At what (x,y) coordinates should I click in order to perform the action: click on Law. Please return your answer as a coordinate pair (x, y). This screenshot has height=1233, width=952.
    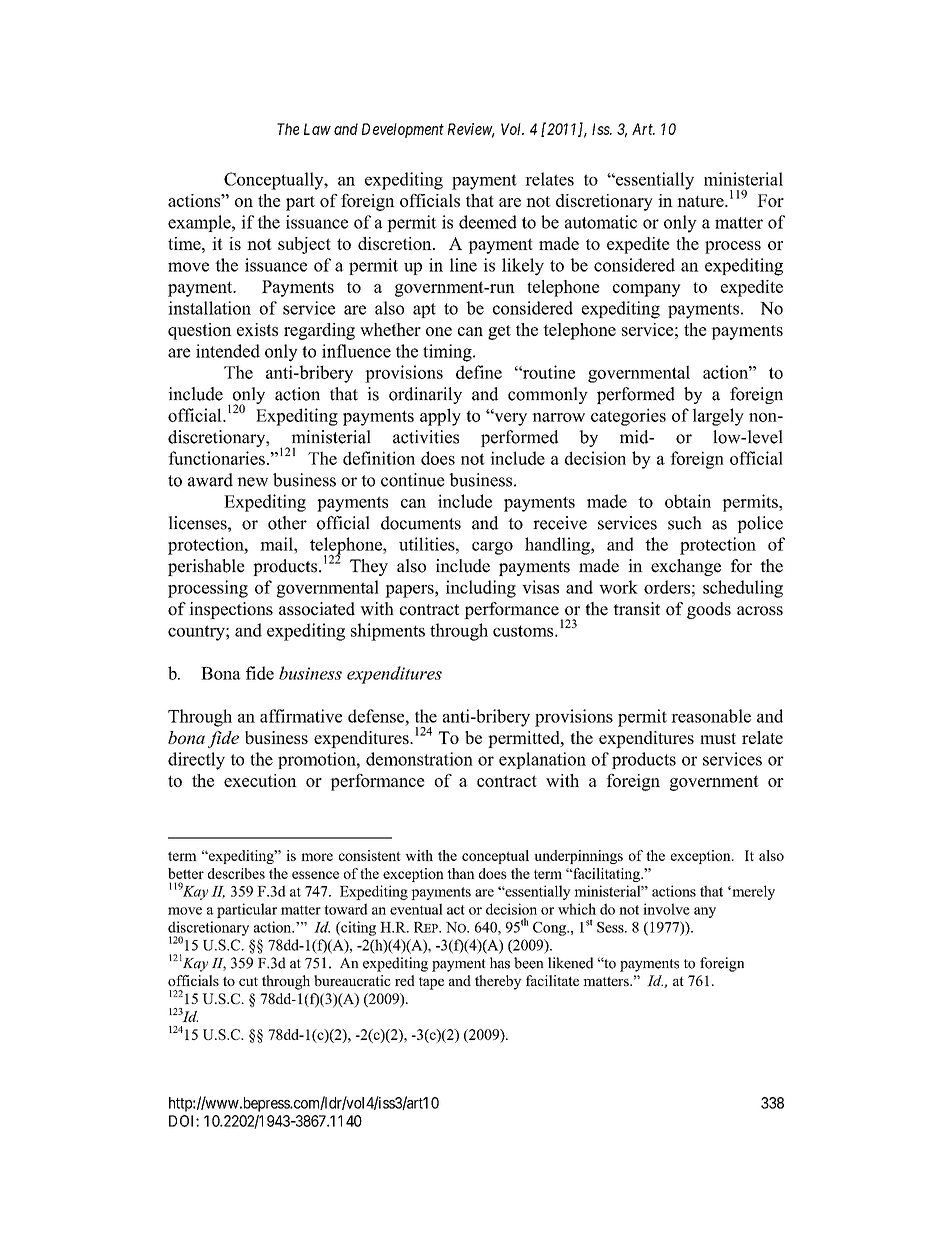
    Looking at the image, I should click on (317, 129).
